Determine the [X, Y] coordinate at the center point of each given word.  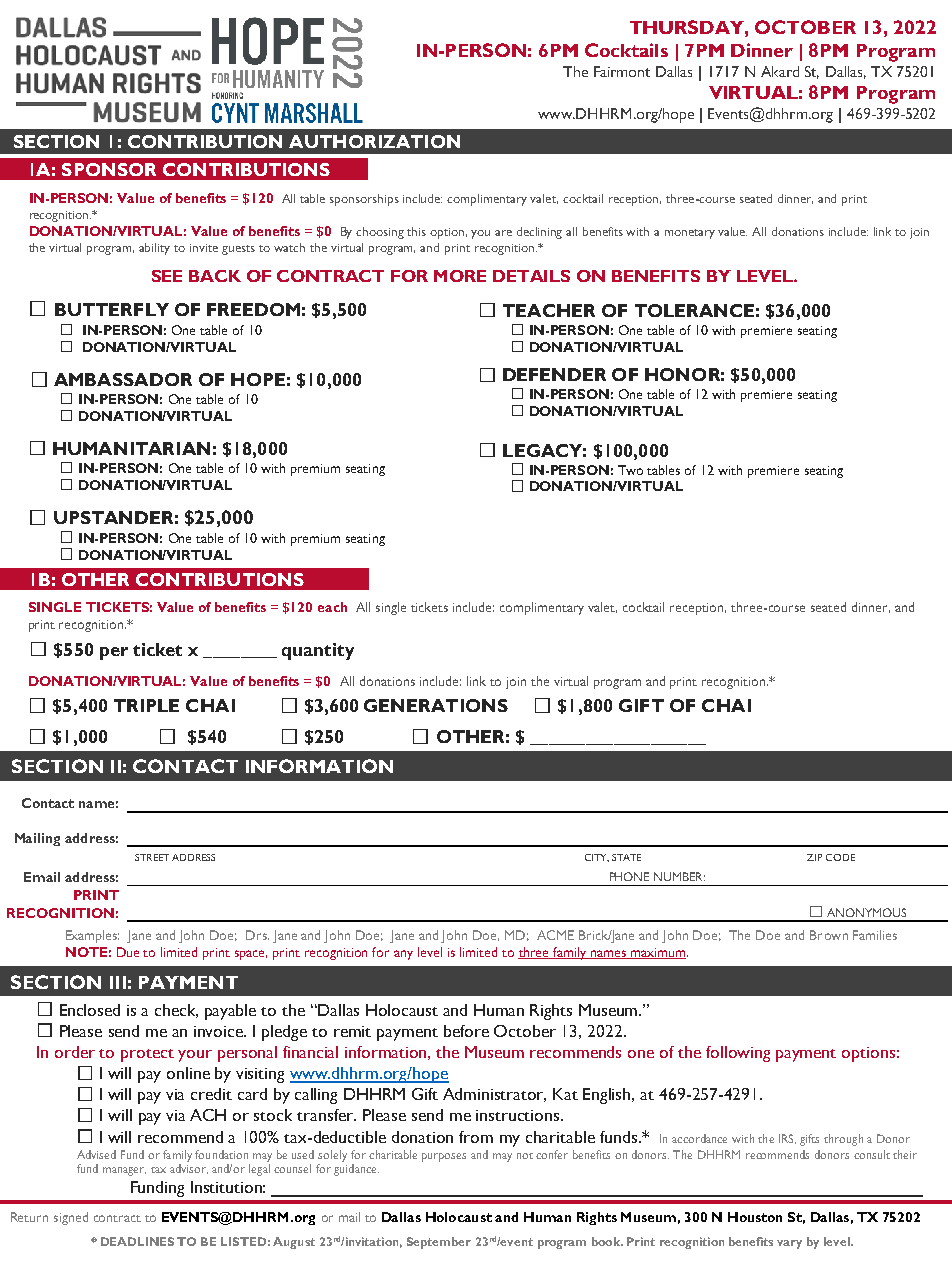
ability [154, 249]
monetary [690, 234]
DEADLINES [137, 1241]
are [503, 233]
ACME [555, 935]
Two [630, 470]
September [439, 1243]
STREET [152, 857]
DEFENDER [554, 374]
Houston [755, 1217]
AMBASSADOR [123, 379]
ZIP [814, 857]
